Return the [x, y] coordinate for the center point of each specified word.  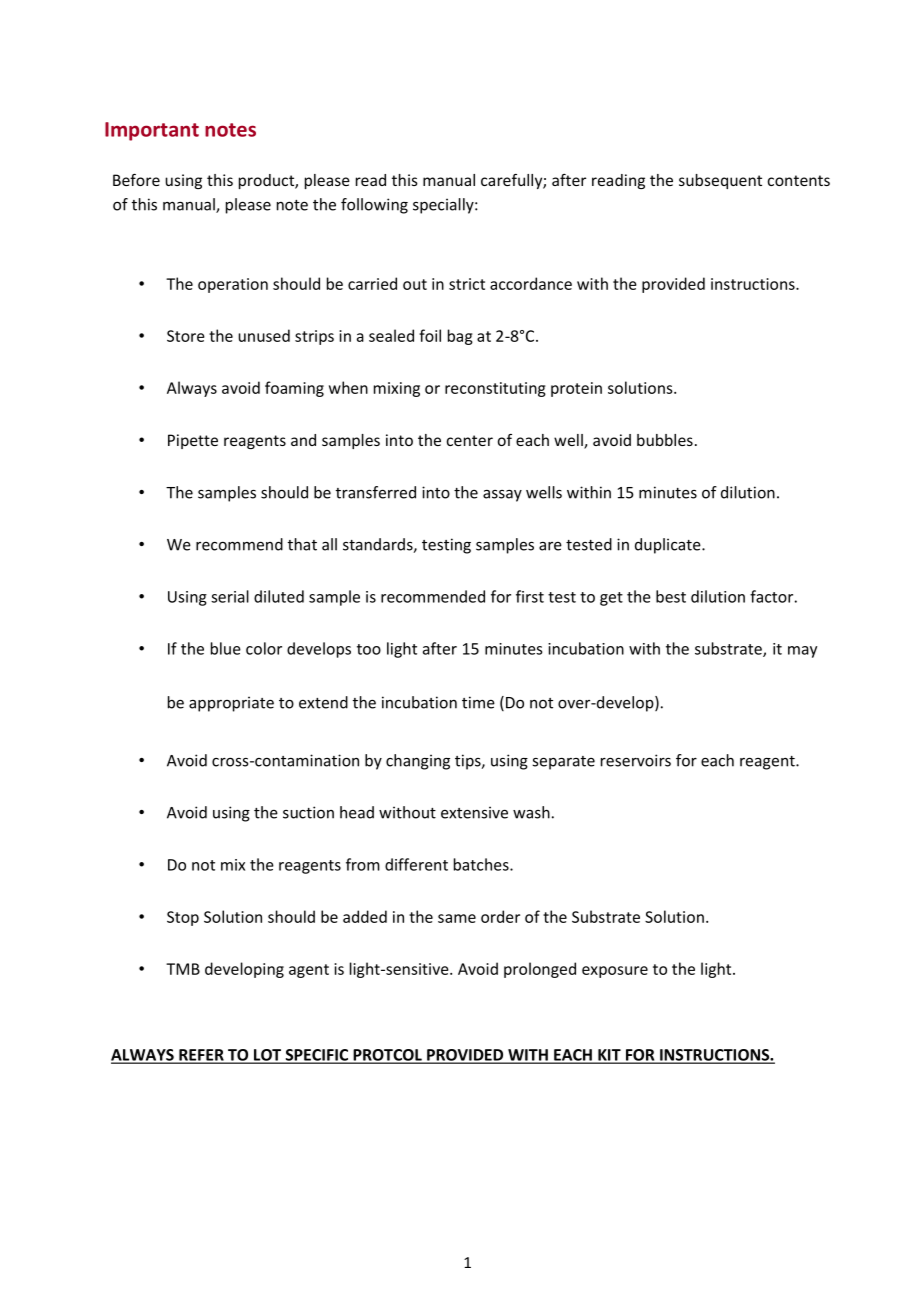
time [478, 702]
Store [186, 336]
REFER [201, 1056]
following [374, 206]
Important [152, 131]
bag [460, 337]
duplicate [669, 546]
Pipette [193, 441]
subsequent [720, 181]
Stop [183, 918]
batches [482, 864]
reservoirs [636, 760]
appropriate [231, 704]
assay [502, 496]
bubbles [665, 440]
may [802, 652]
